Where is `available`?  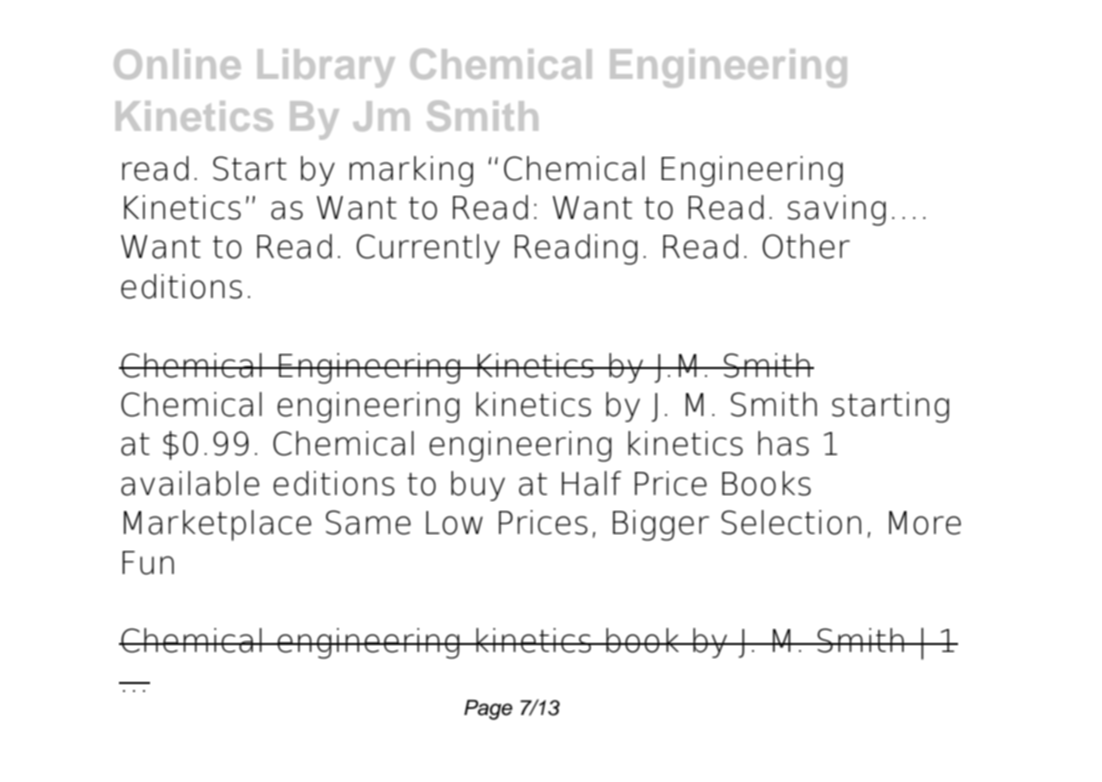
available is located at coordinates (190, 483).
